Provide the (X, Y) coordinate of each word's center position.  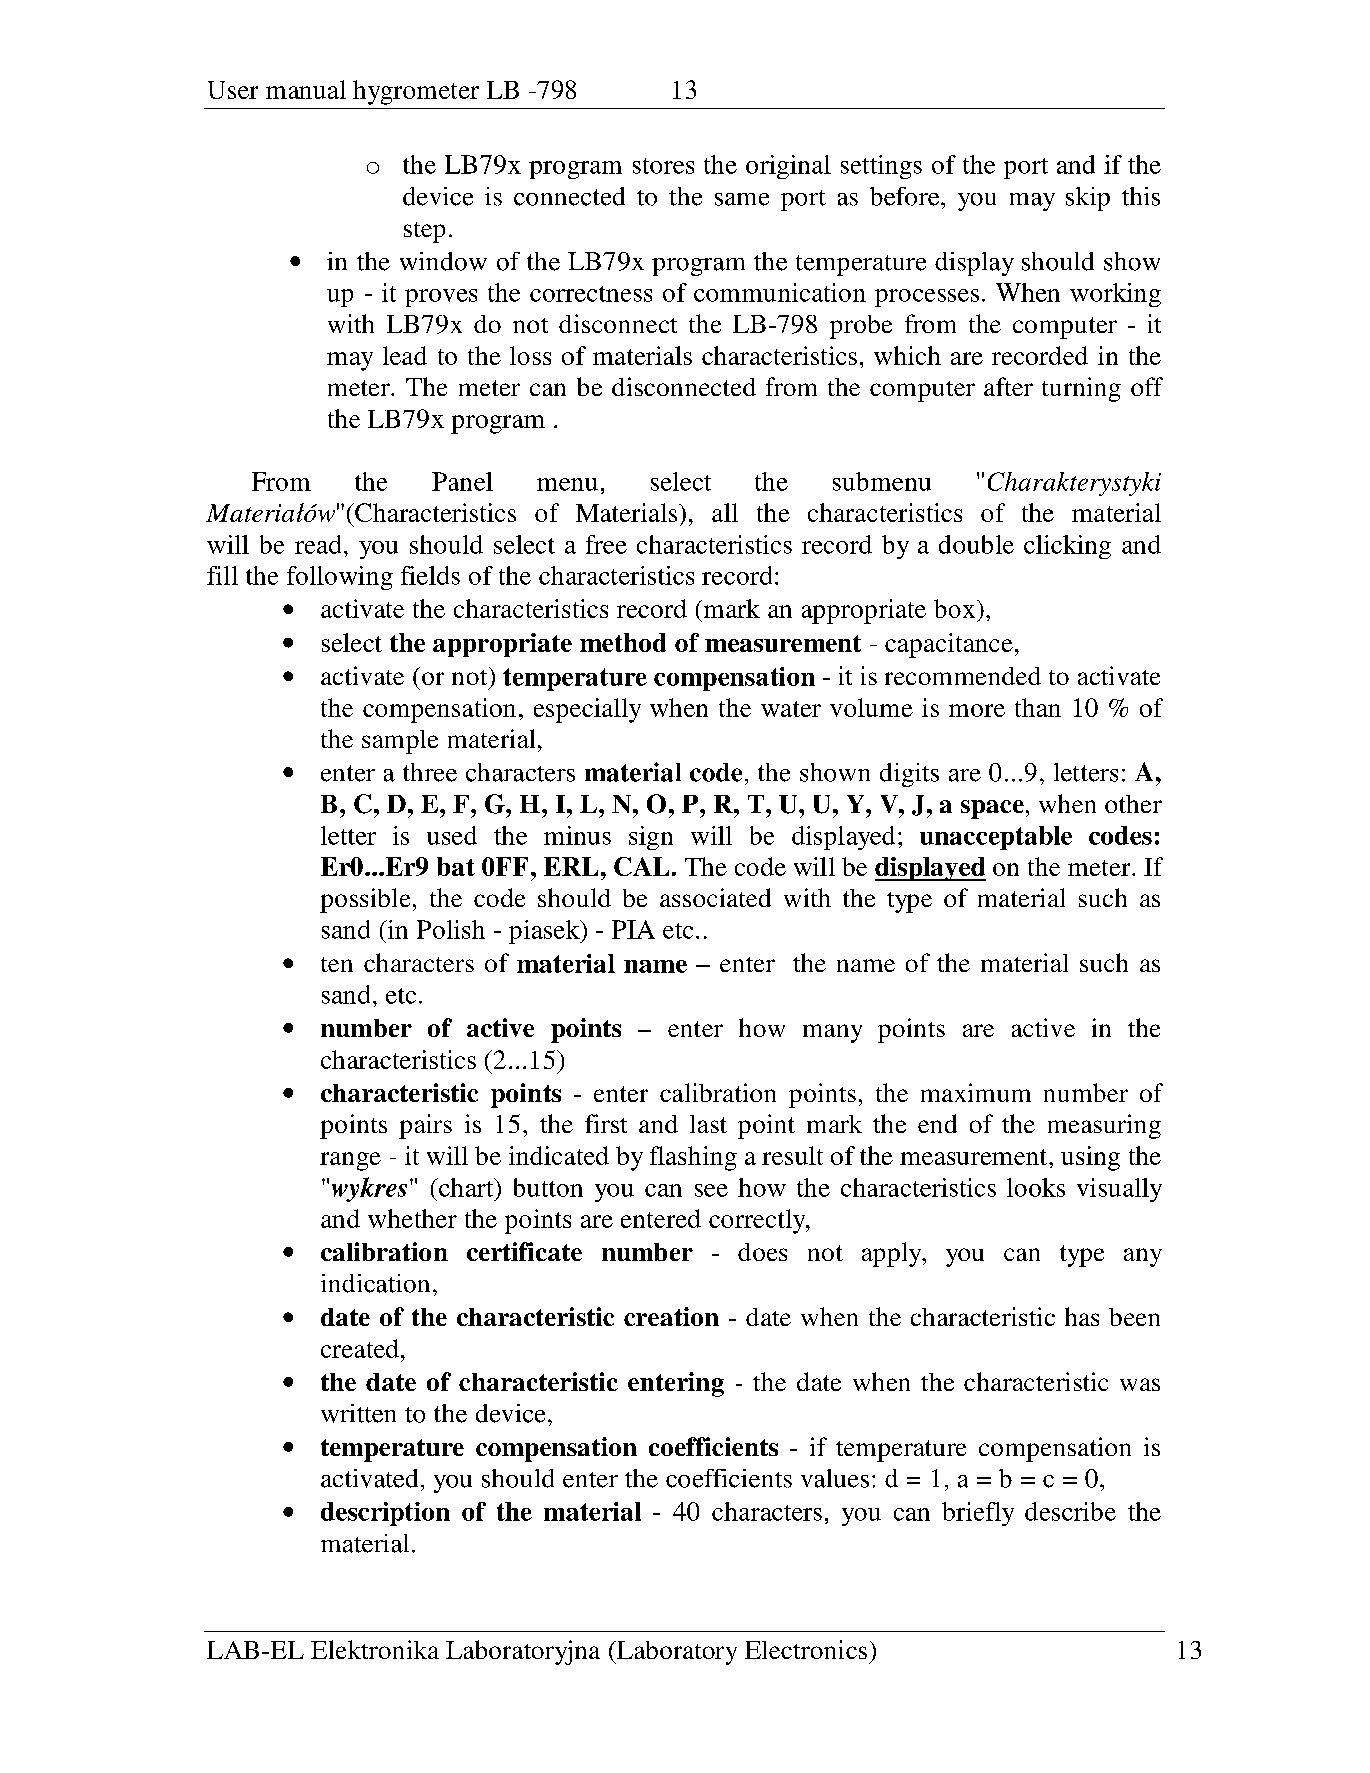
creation (671, 1316)
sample (400, 742)
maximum (976, 1092)
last (708, 1124)
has (1082, 1316)
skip (1088, 199)
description (385, 1514)
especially (587, 710)
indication (375, 1283)
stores (663, 166)
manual (306, 89)
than (1038, 707)
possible (365, 900)
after (1008, 386)
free (606, 544)
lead (405, 355)
